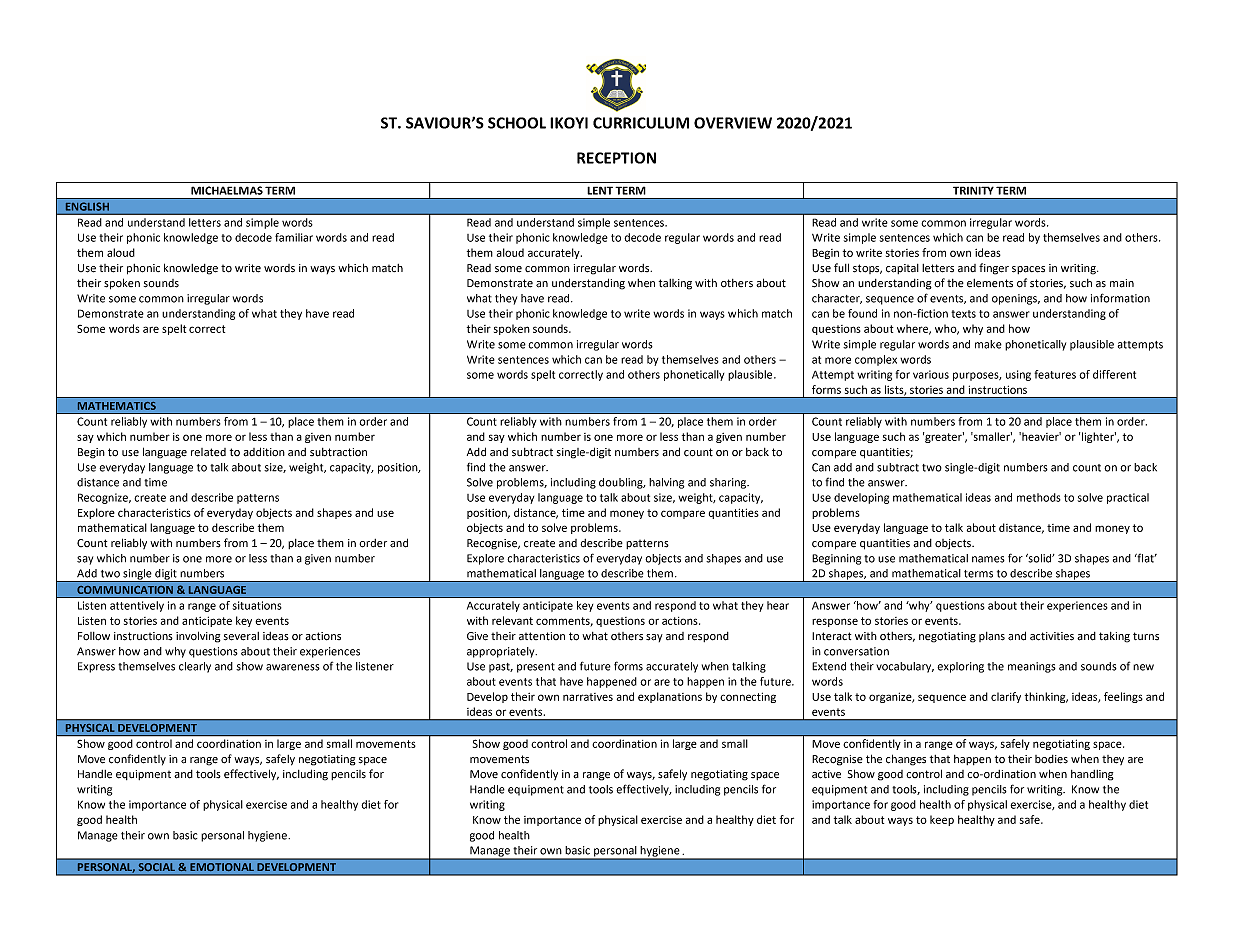  What do you see at coordinates (294, 237) in the image?
I see `familiar` at bounding box center [294, 237].
